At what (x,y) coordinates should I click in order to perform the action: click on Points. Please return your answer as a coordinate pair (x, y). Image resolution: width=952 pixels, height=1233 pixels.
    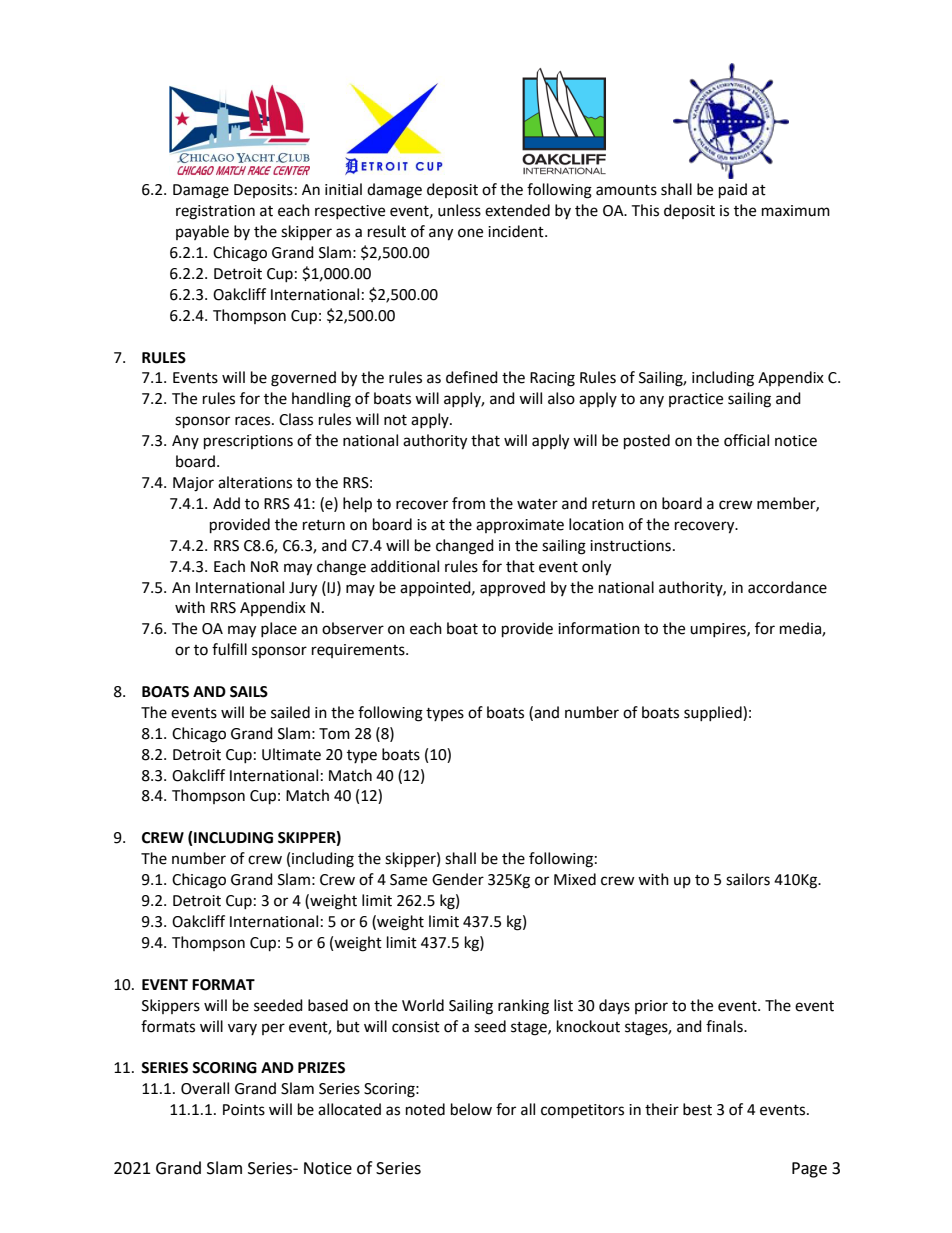
    Looking at the image, I should click on (244, 1110).
